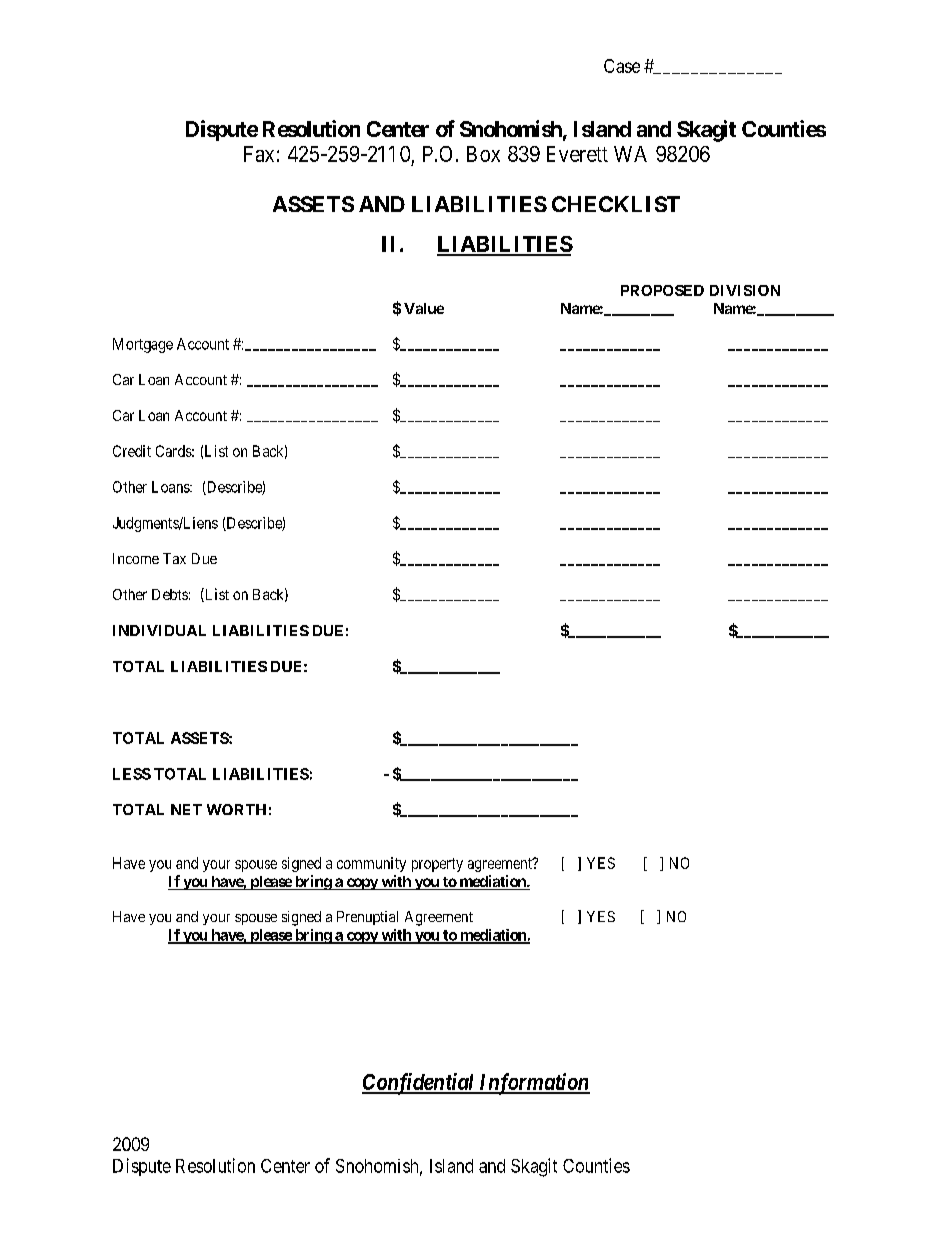  Describe the element at coordinates (437, 865) in the screenshot. I see `property` at that location.
